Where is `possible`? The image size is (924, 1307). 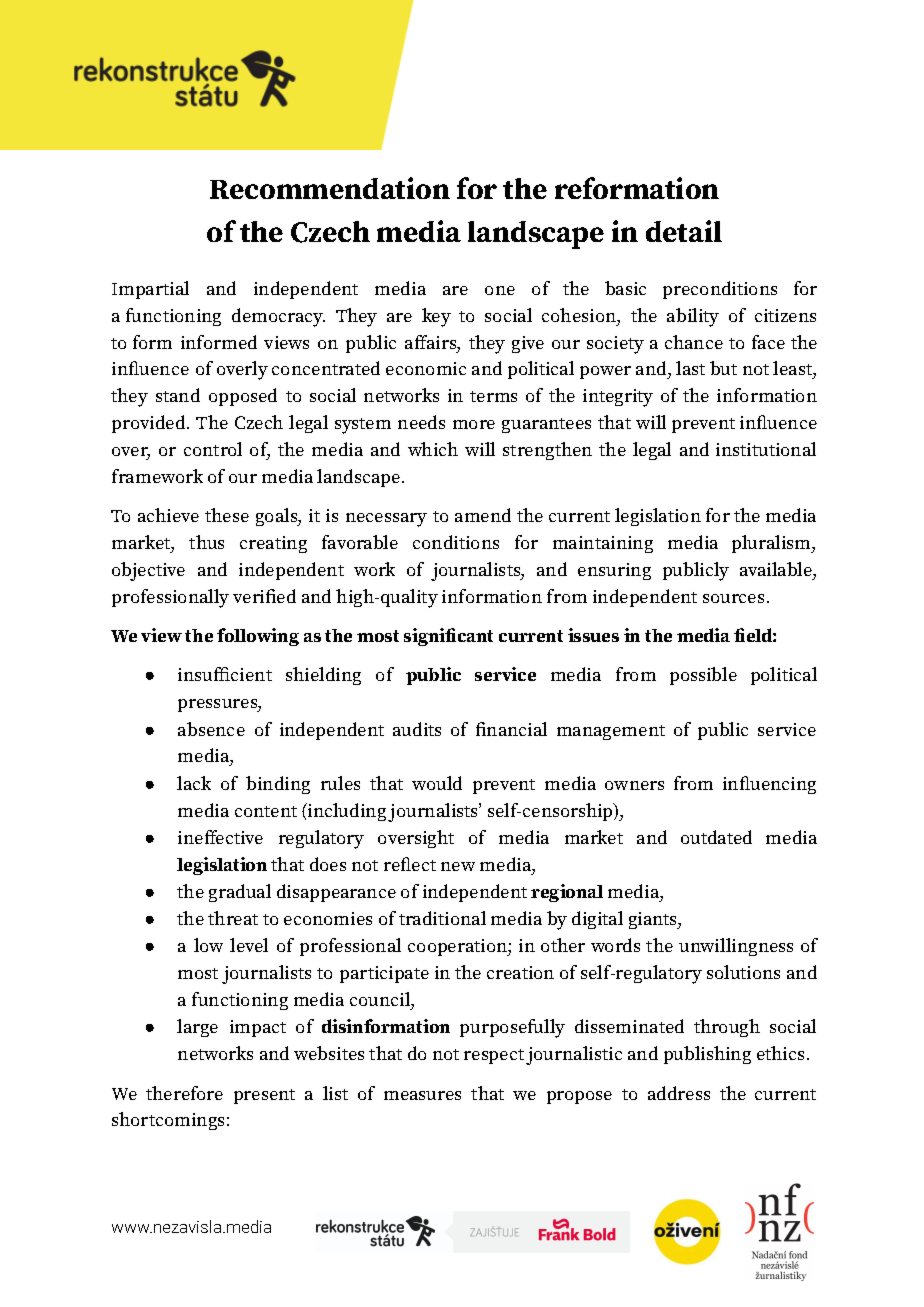
possible is located at coordinates (703, 676).
